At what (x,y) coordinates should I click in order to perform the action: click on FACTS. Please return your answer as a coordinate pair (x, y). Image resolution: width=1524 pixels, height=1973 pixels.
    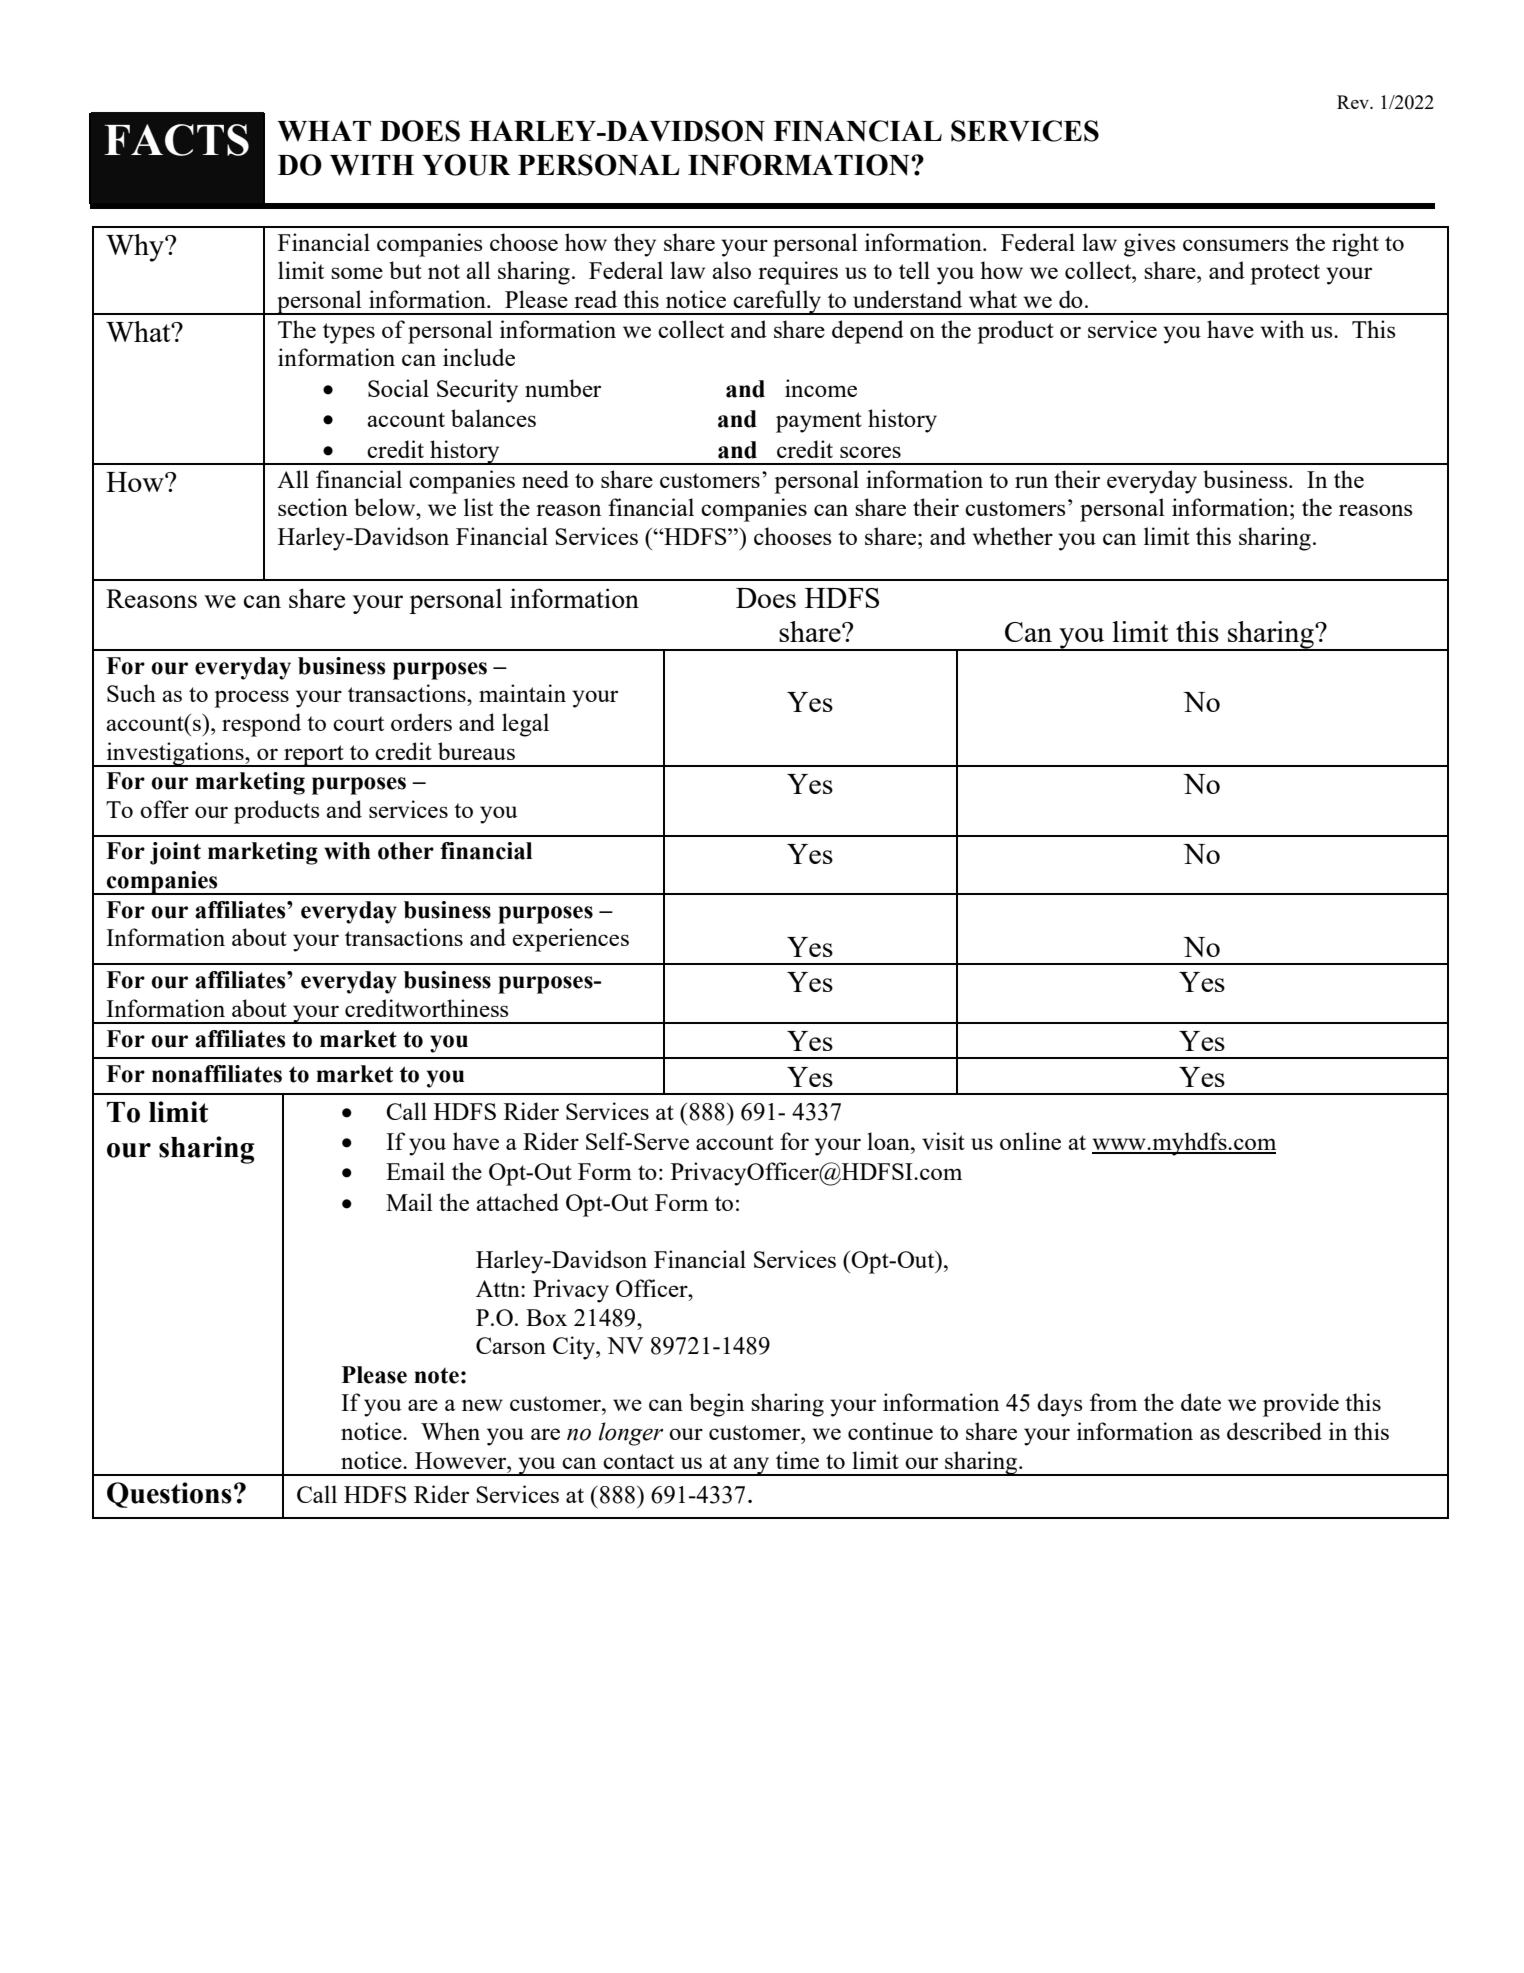
    Looking at the image, I should click on (176, 140).
